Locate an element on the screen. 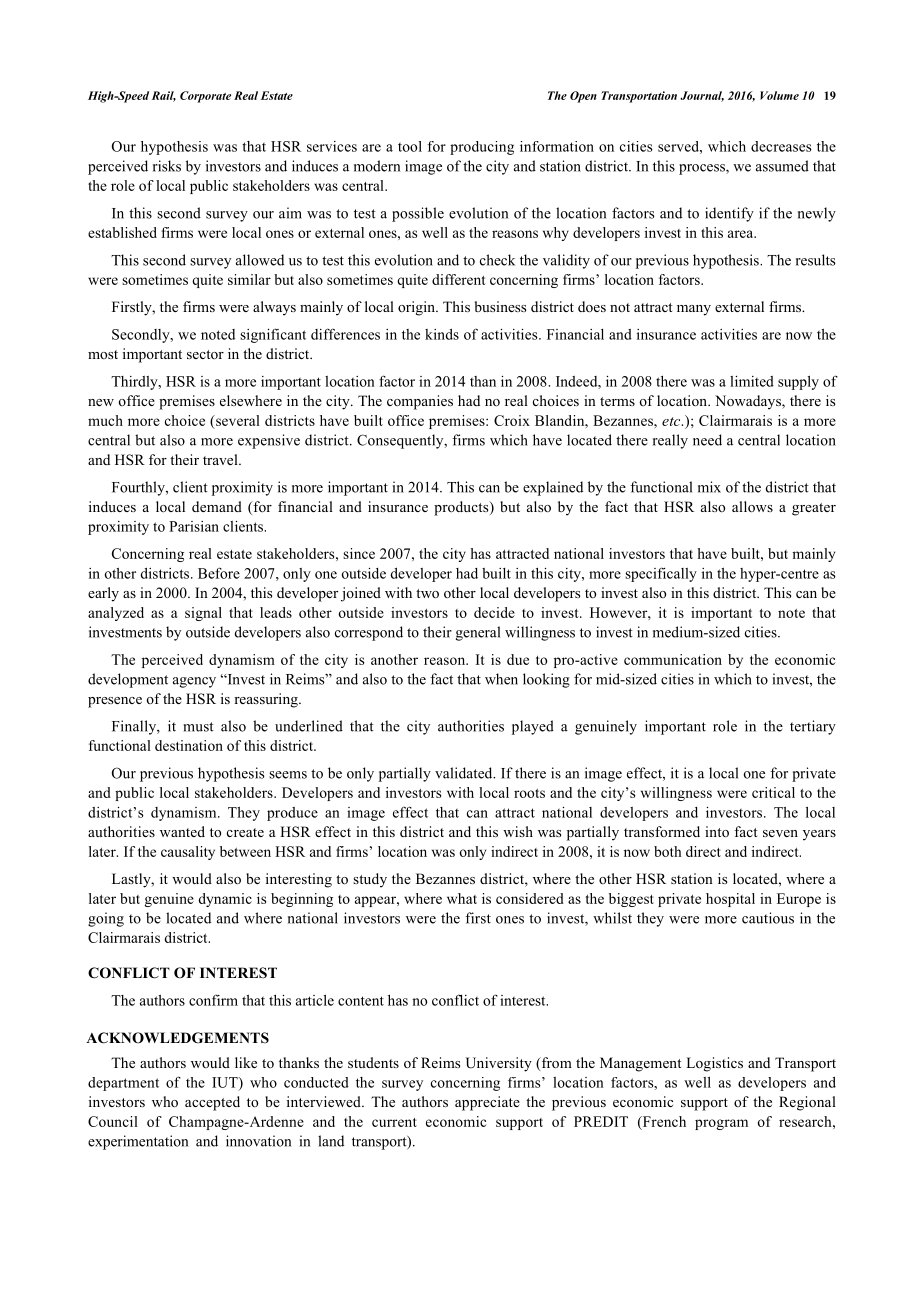  appreciate is located at coordinates (487, 1103).
